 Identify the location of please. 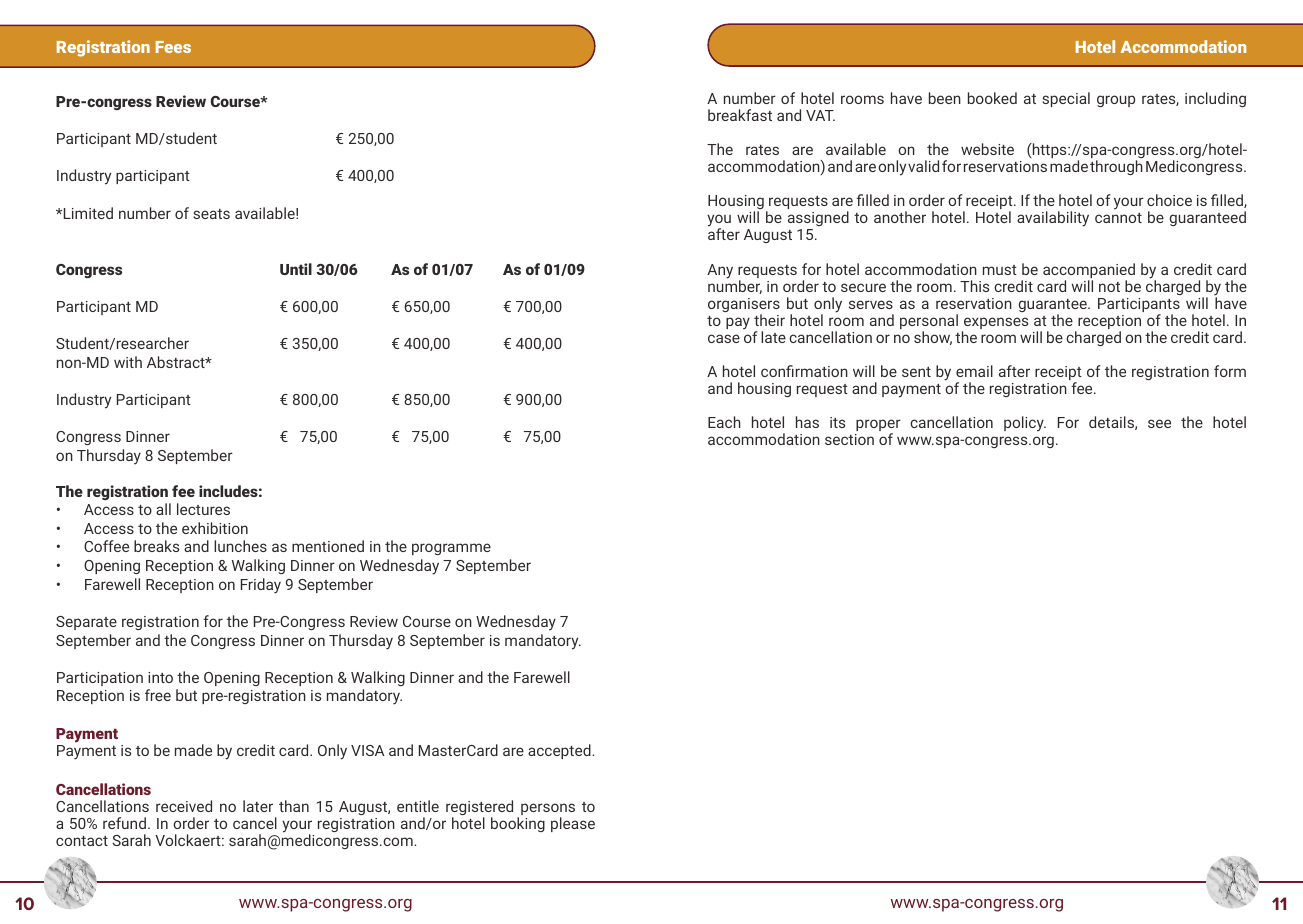
(573, 824).
